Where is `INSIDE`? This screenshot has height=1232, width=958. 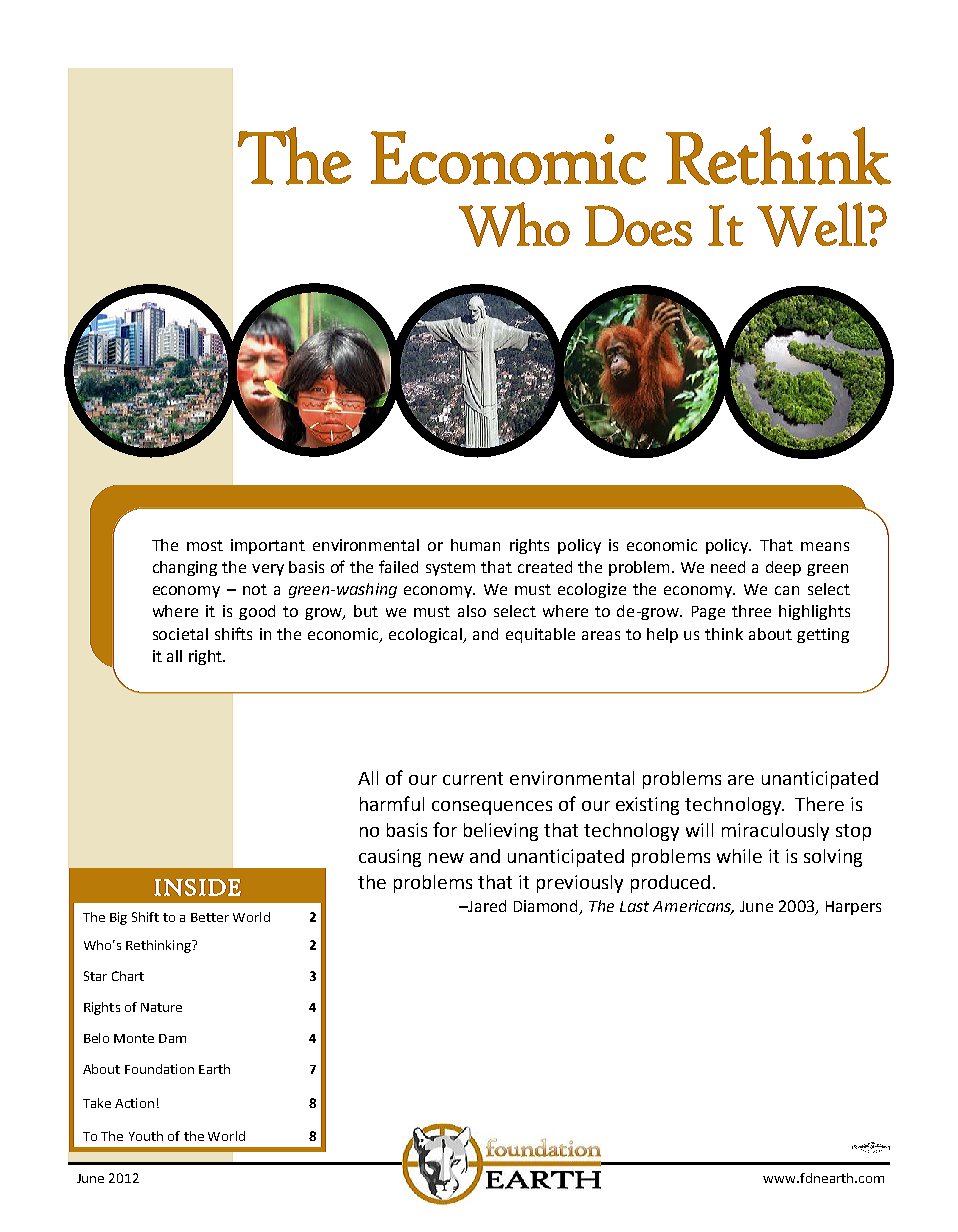
INSIDE is located at coordinates (197, 887).
